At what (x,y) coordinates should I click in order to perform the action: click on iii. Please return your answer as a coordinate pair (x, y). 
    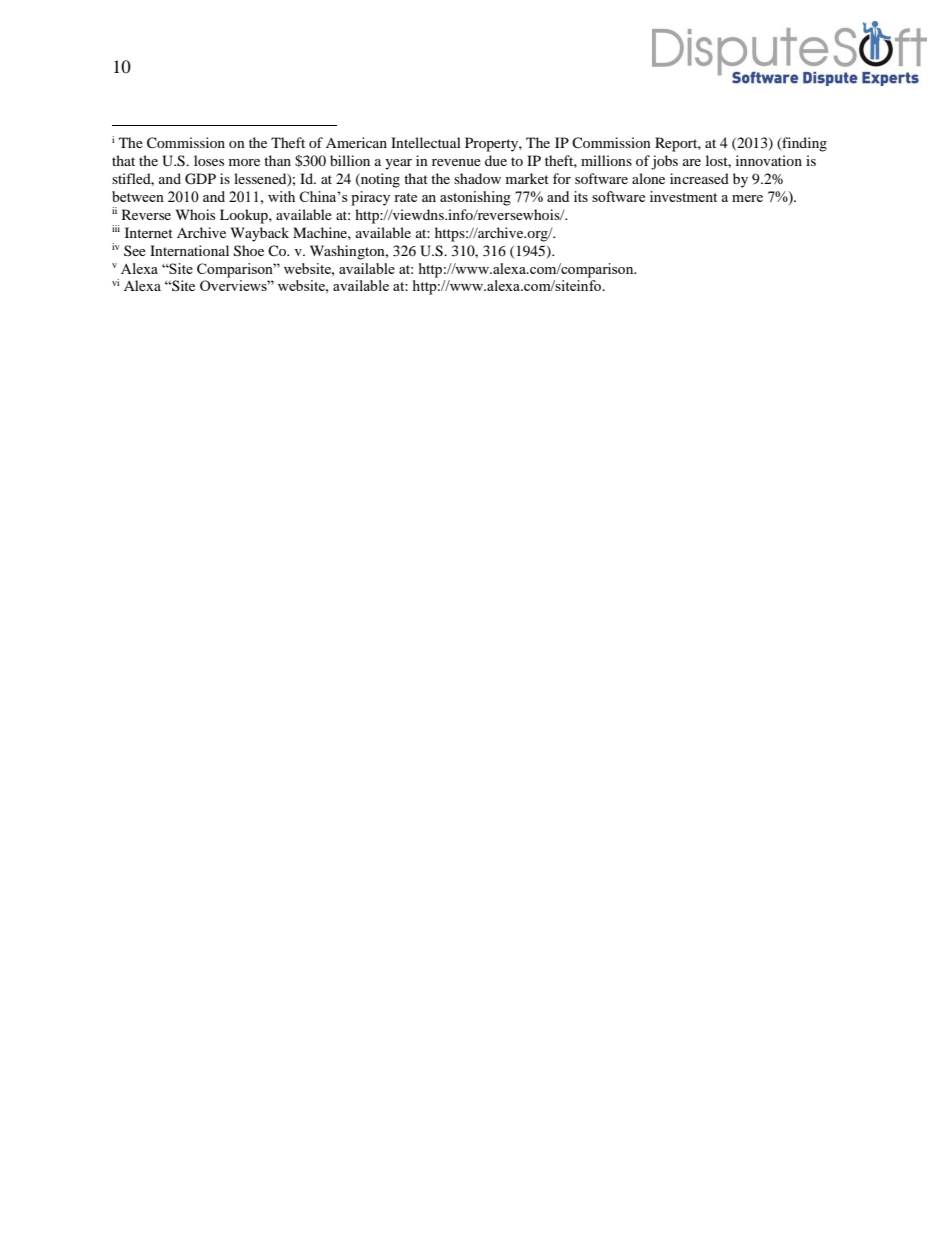
    Looking at the image, I should click on (116, 228).
